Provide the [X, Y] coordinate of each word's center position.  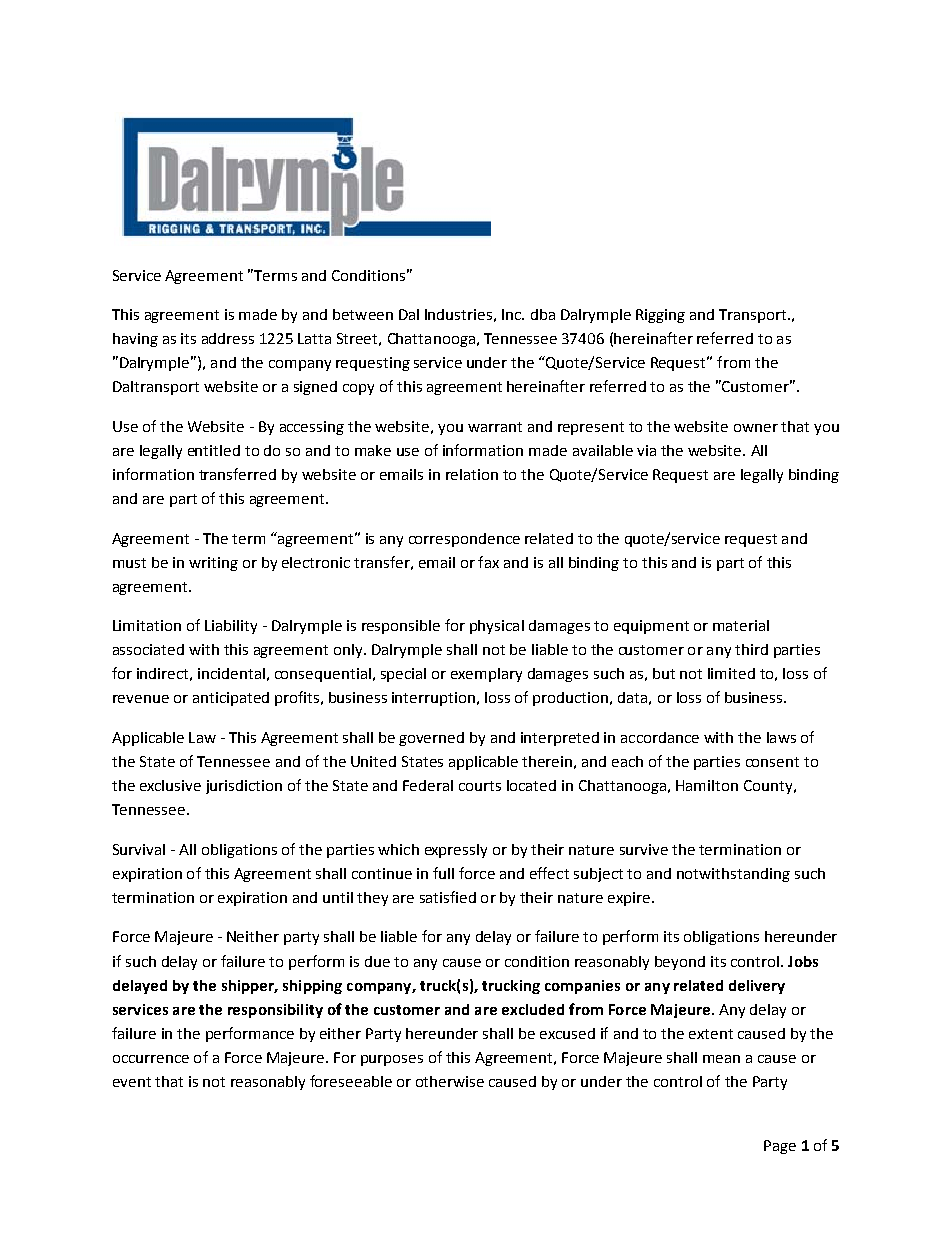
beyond [680, 963]
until [338, 897]
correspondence [464, 540]
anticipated [231, 699]
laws [781, 737]
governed [431, 739]
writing [213, 564]
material [741, 625]
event [132, 1082]
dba [543, 314]
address [228, 338]
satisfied [448, 897]
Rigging [660, 316]
